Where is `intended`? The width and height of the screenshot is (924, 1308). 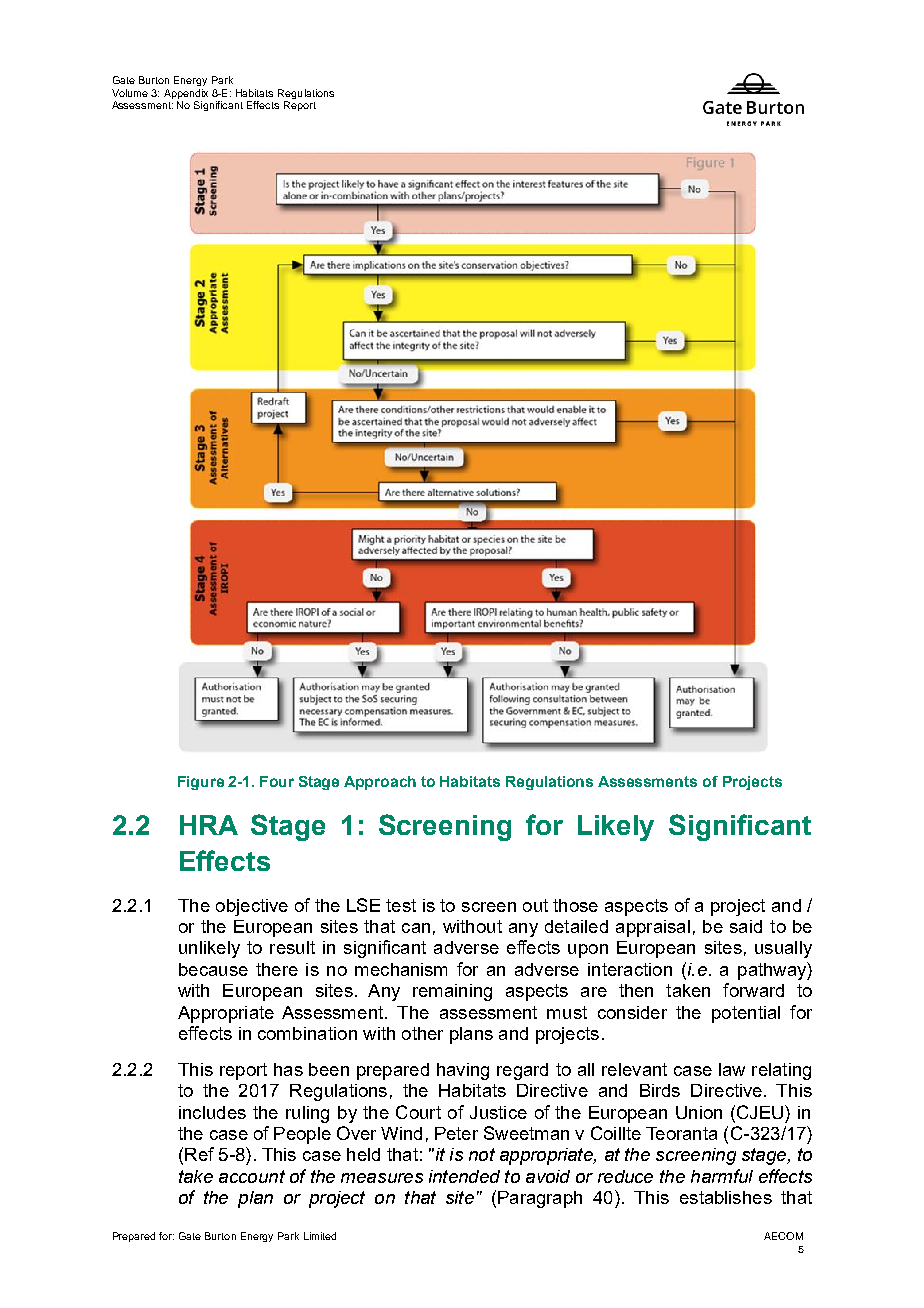 intended is located at coordinates (464, 1176).
